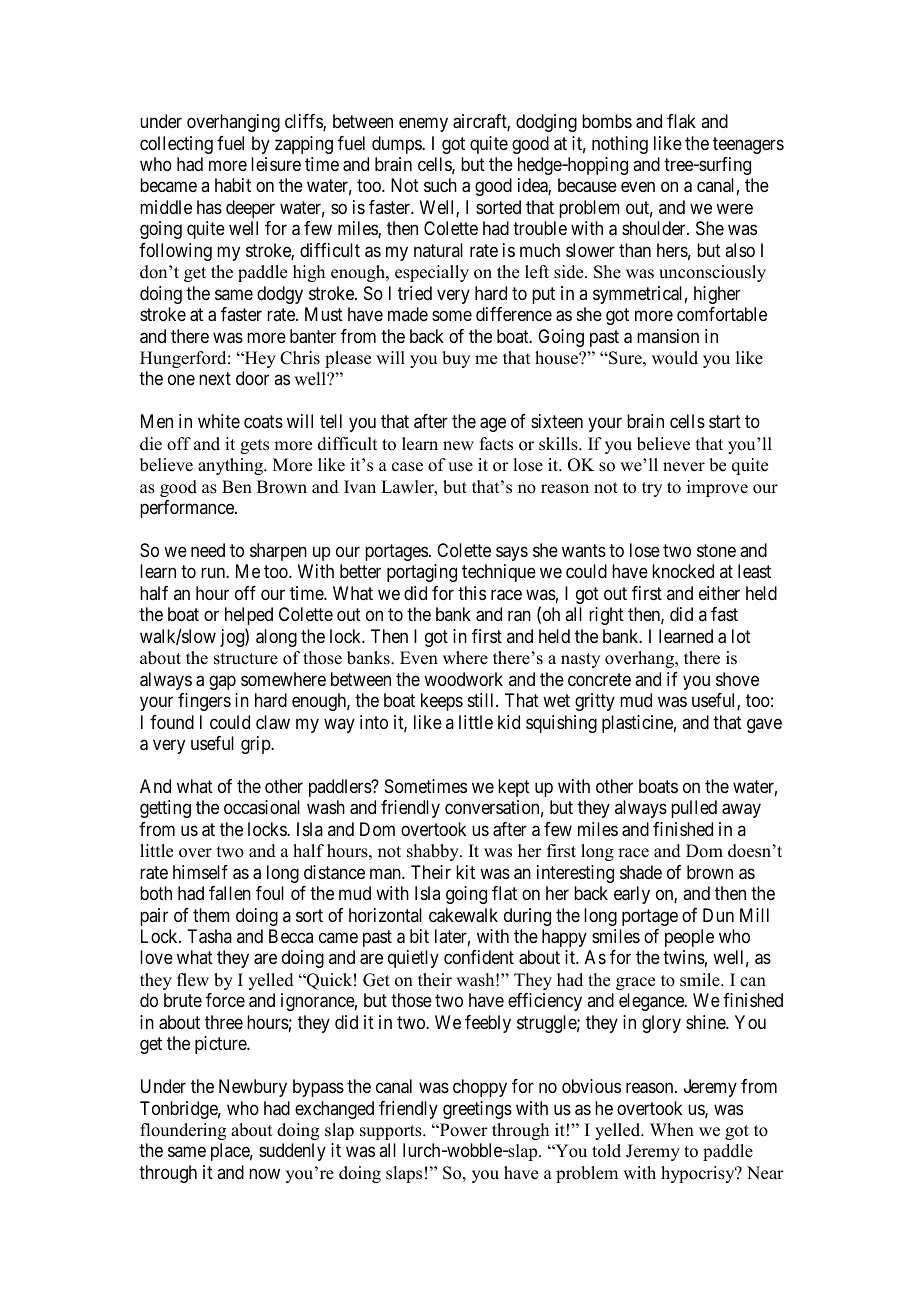 This image has height=1308, width=924. Describe the element at coordinates (463, 679) in the image. I see `woodwork` at that location.
